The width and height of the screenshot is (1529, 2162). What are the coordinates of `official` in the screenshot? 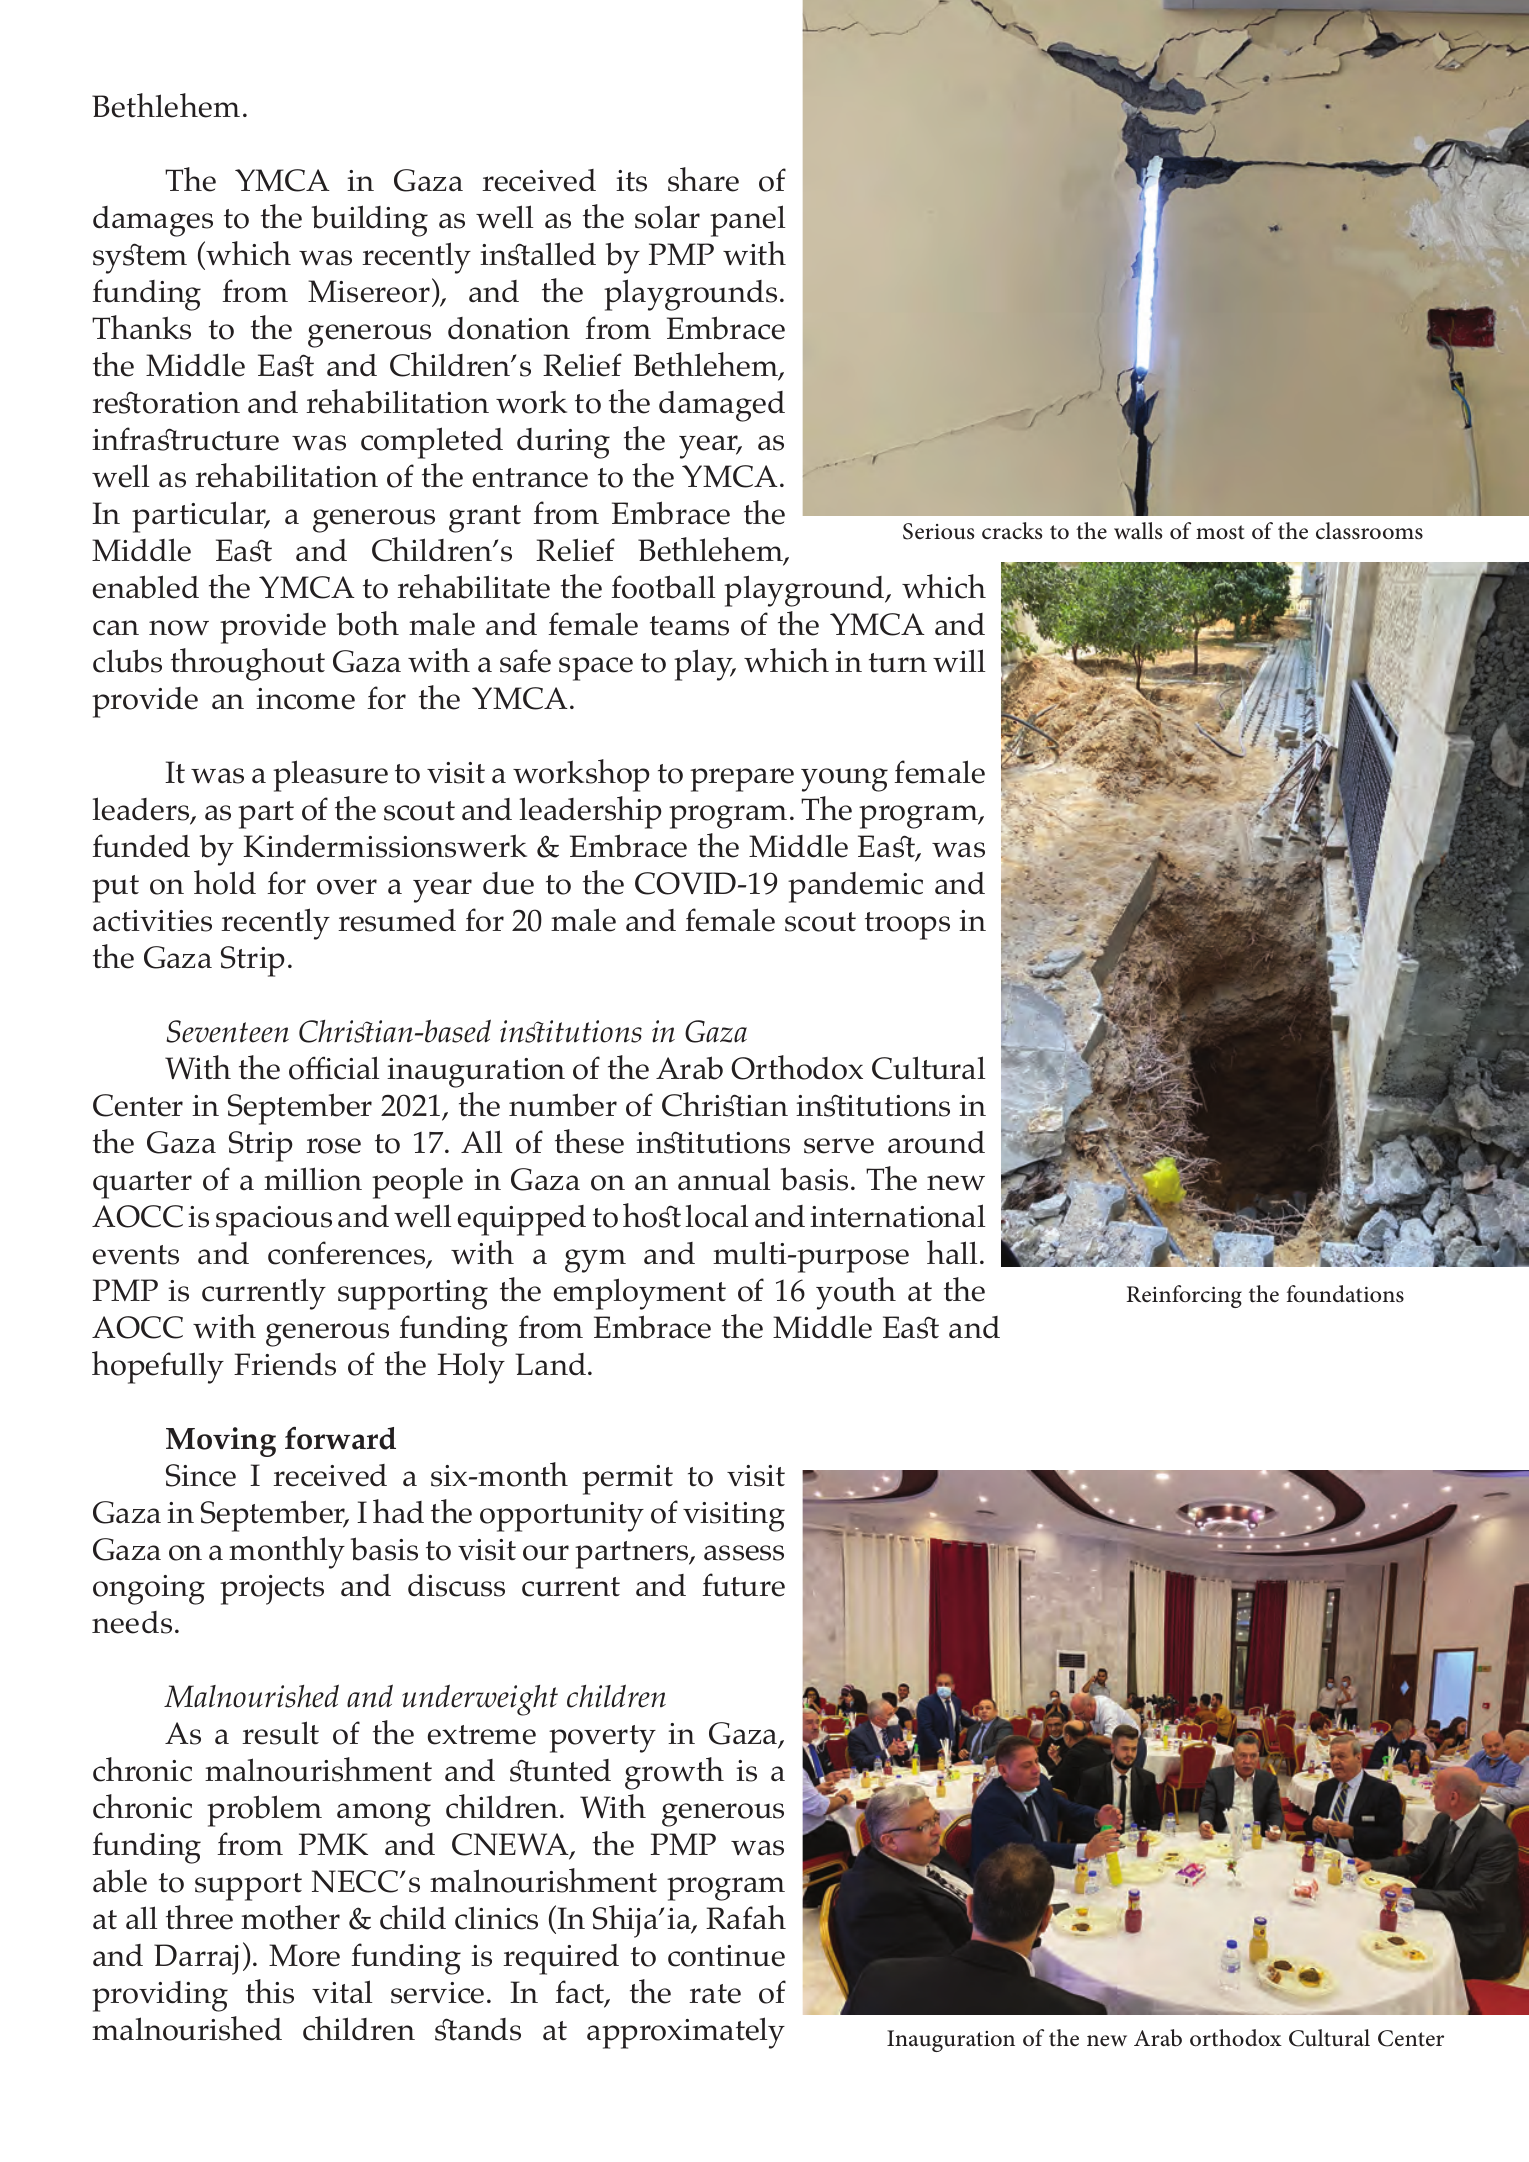 It's located at (334, 1068).
